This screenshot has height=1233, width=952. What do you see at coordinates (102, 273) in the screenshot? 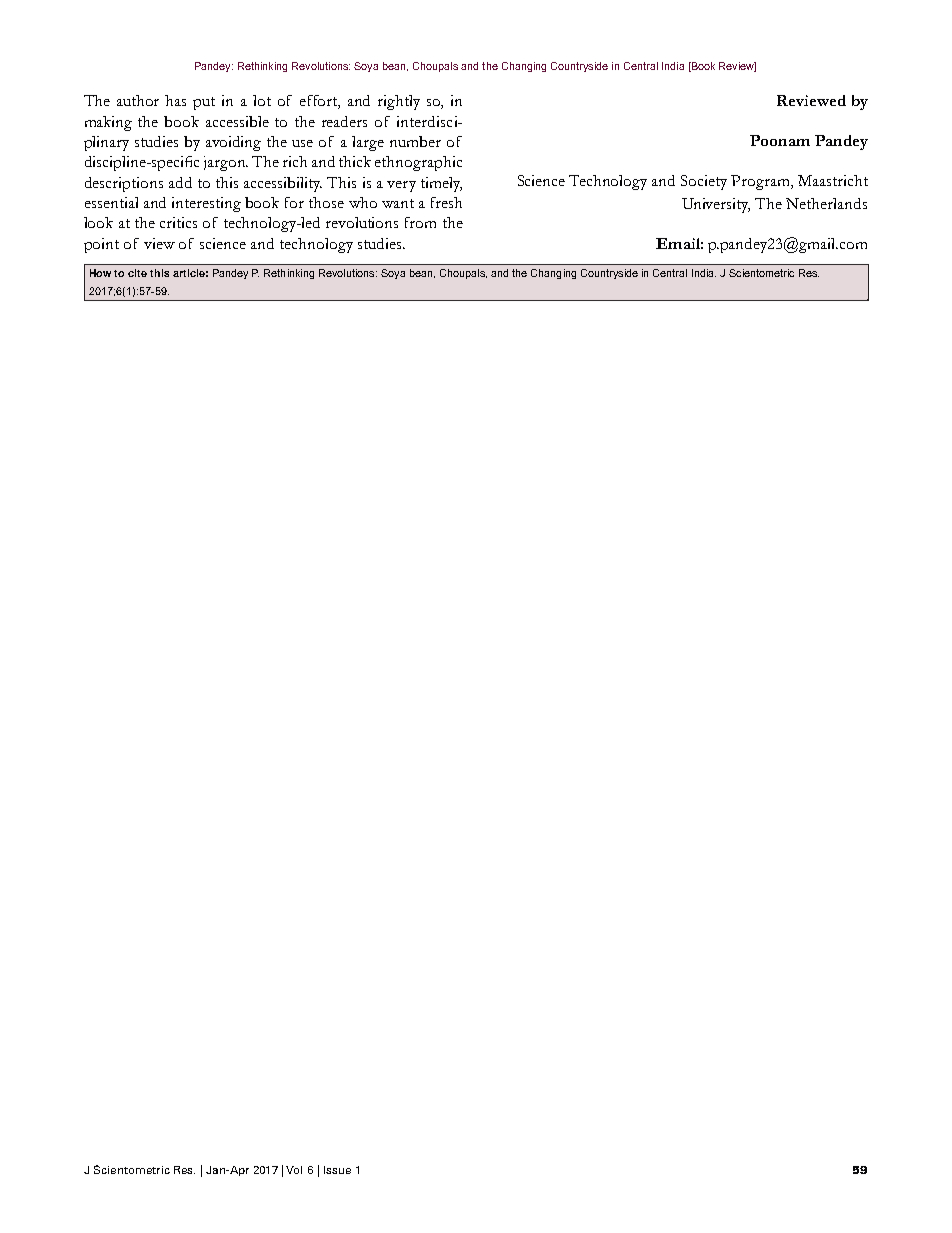
I see `How` at bounding box center [102, 273].
